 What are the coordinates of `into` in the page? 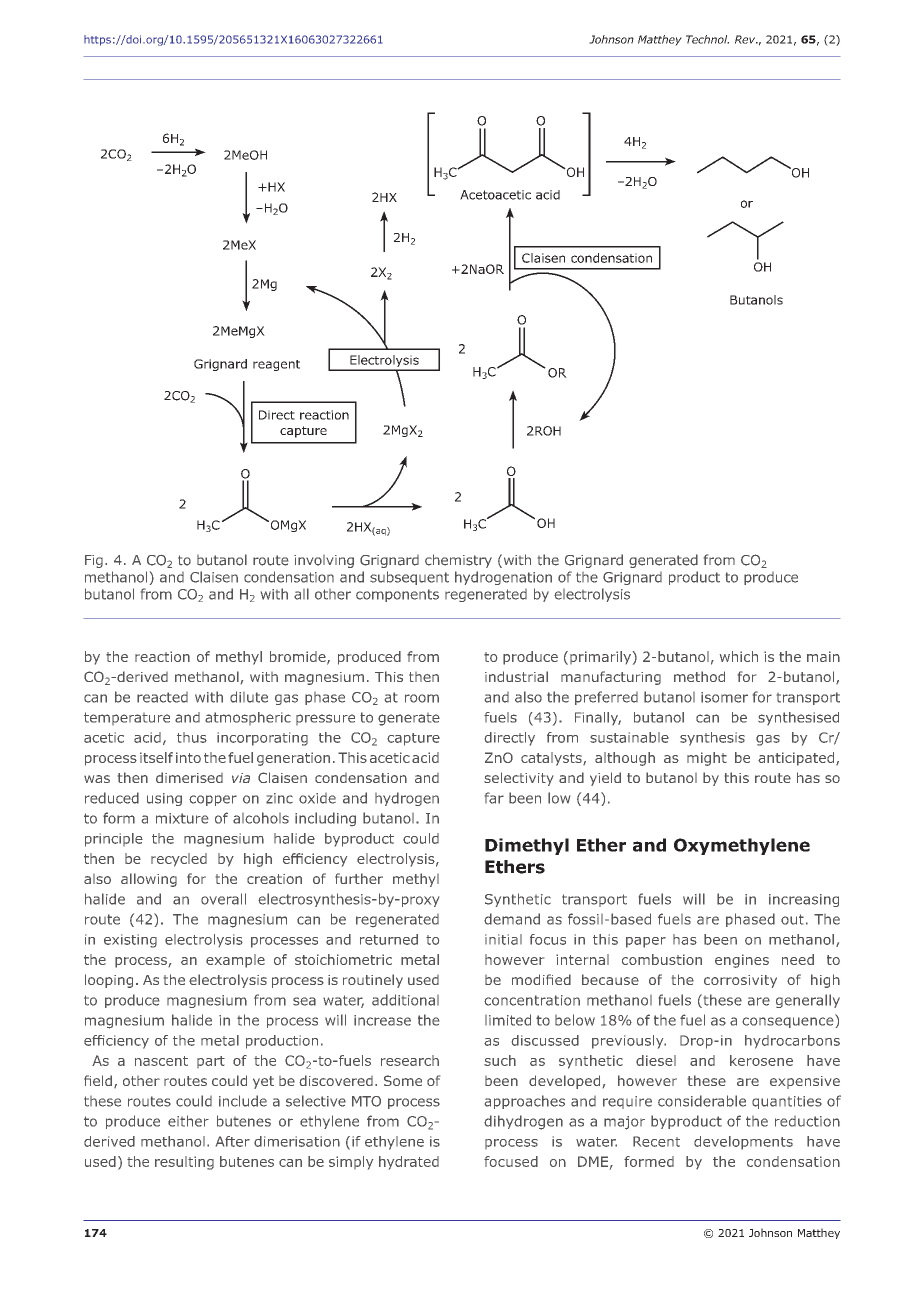 It's located at (188, 757).
